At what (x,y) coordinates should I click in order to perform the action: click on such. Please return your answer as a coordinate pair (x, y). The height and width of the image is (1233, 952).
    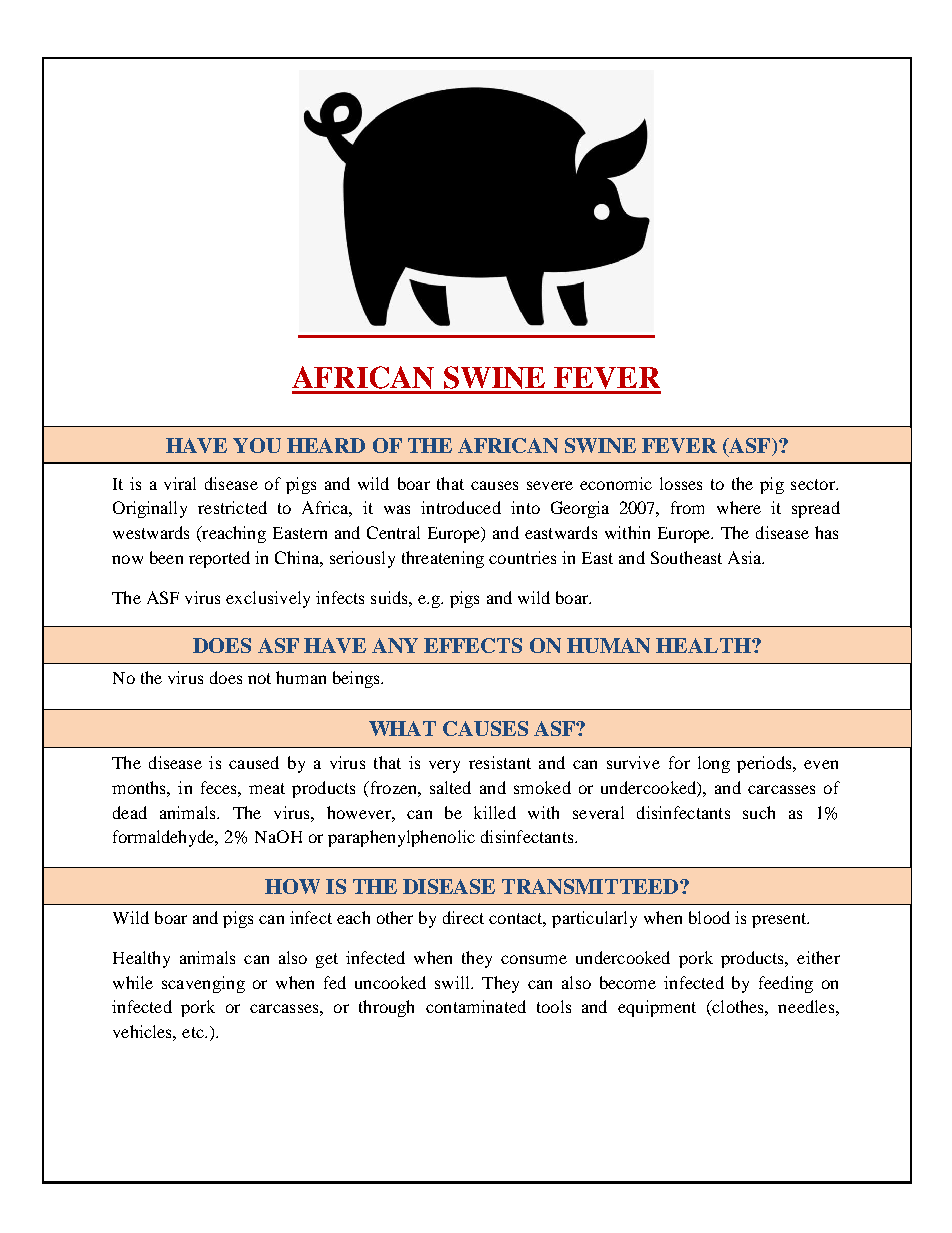
    Looking at the image, I should click on (759, 812).
